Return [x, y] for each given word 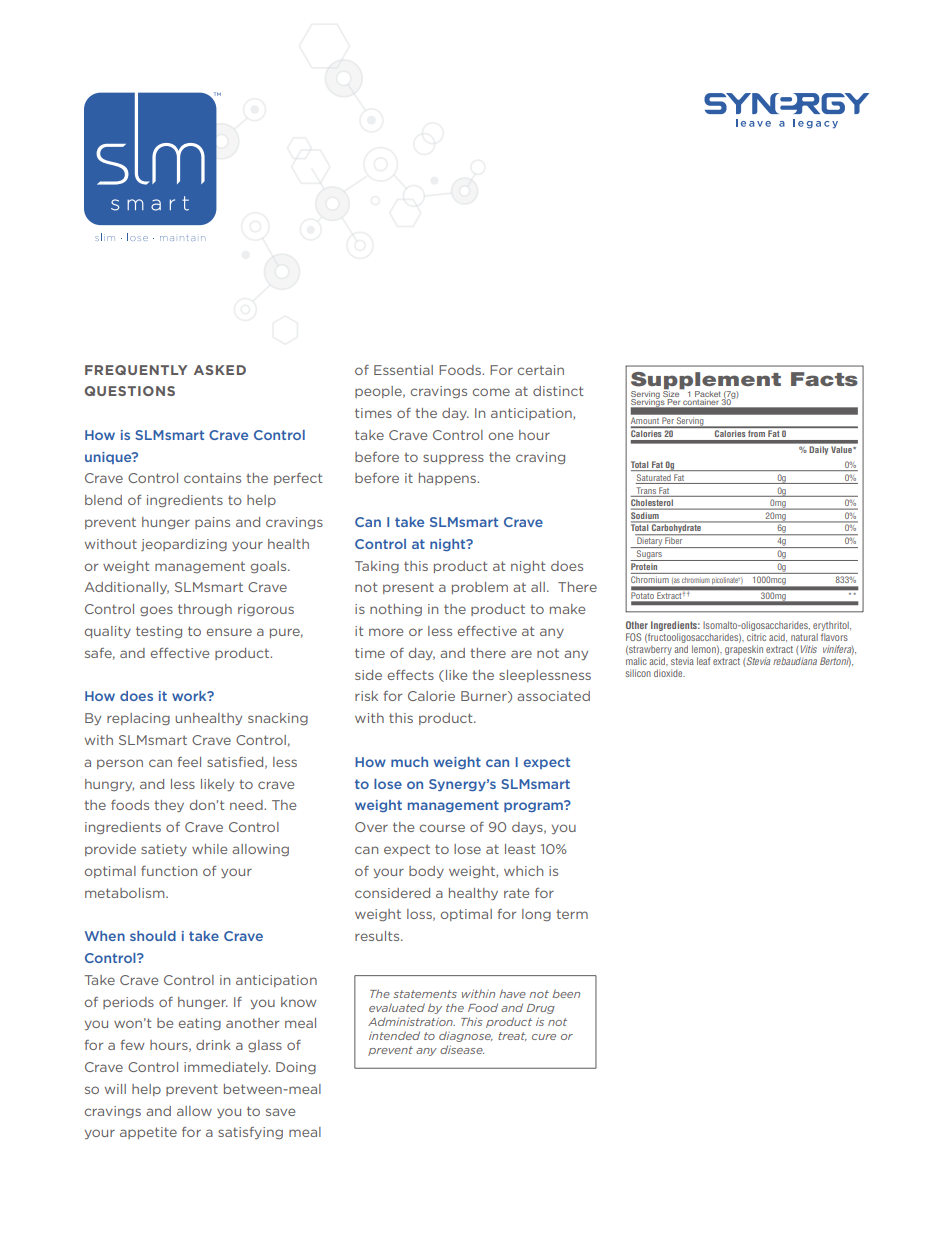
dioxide [669, 673]
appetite [148, 1133]
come [491, 392]
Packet [708, 394]
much [409, 762]
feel [189, 762]
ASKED [220, 370]
